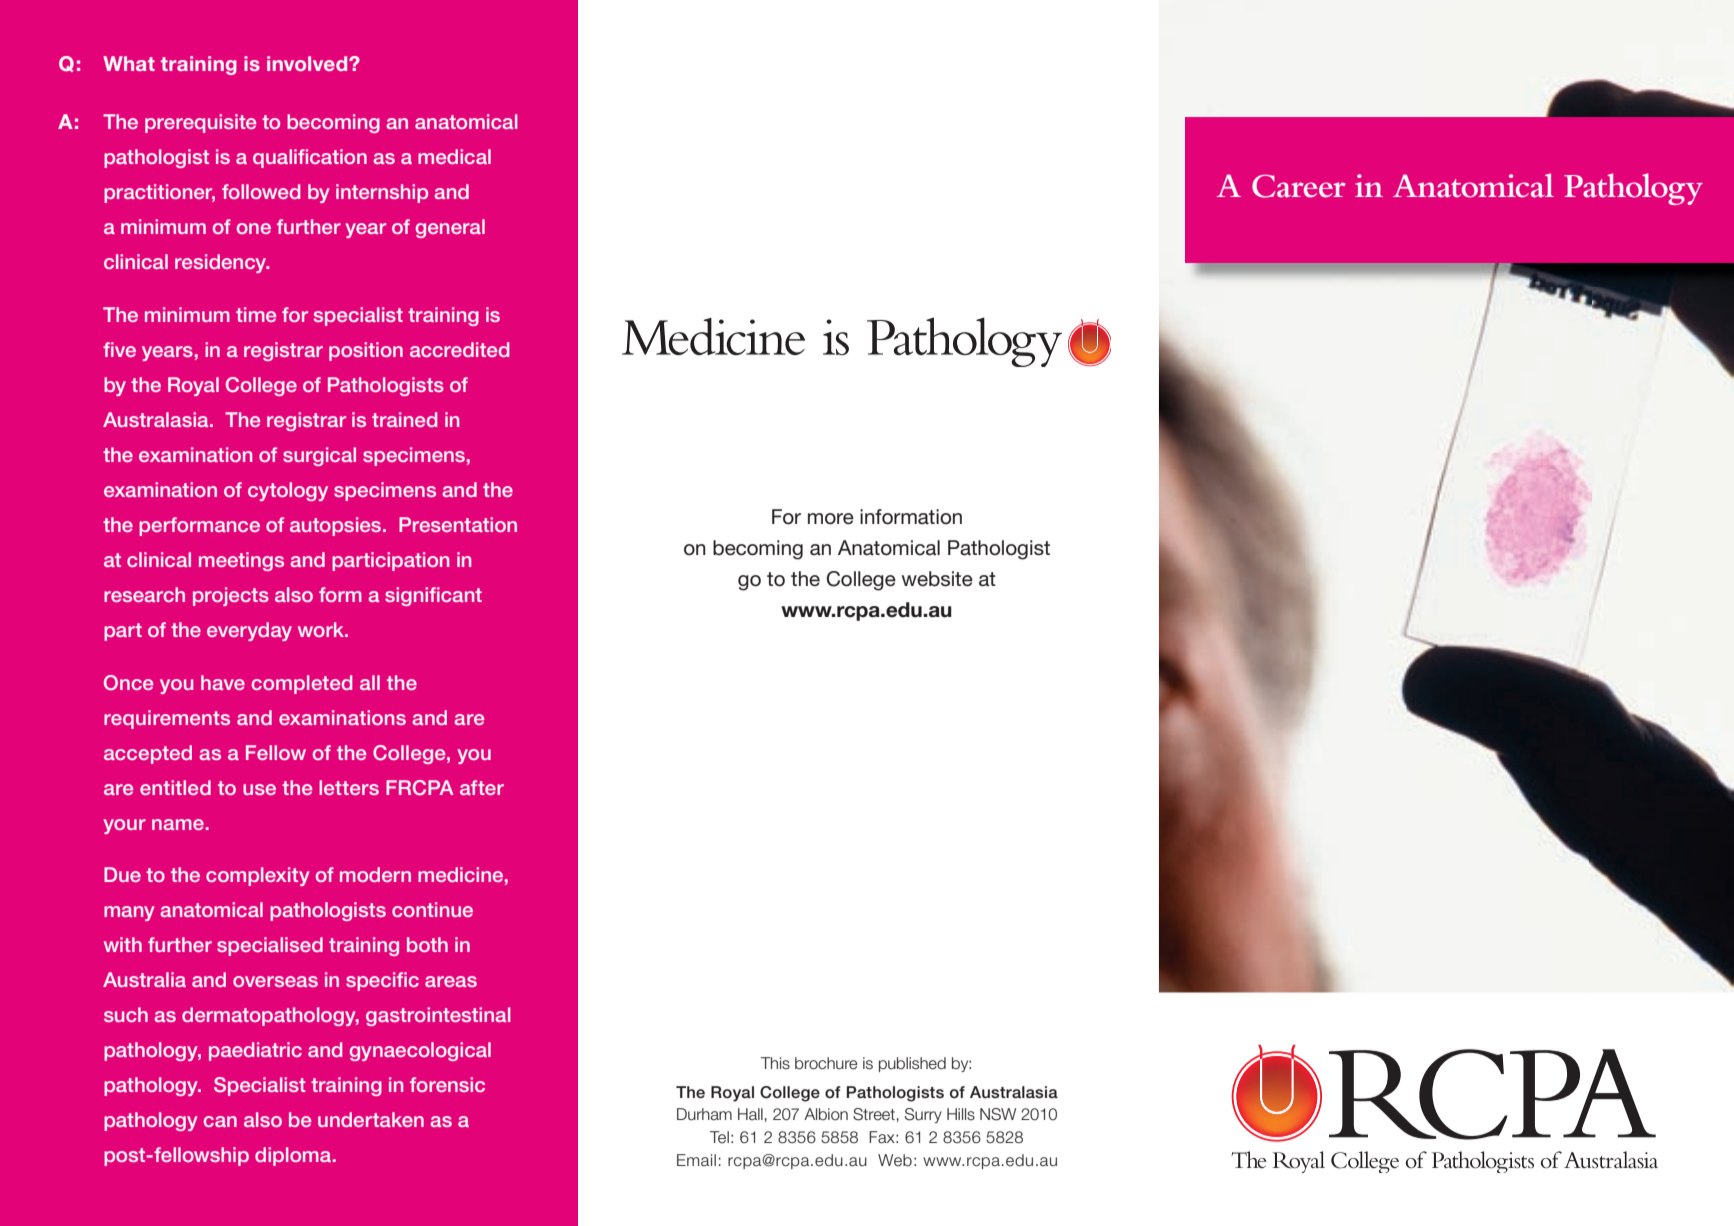 This image has height=1226, width=1734. Describe the element at coordinates (308, 63) in the image. I see `involved` at that location.
